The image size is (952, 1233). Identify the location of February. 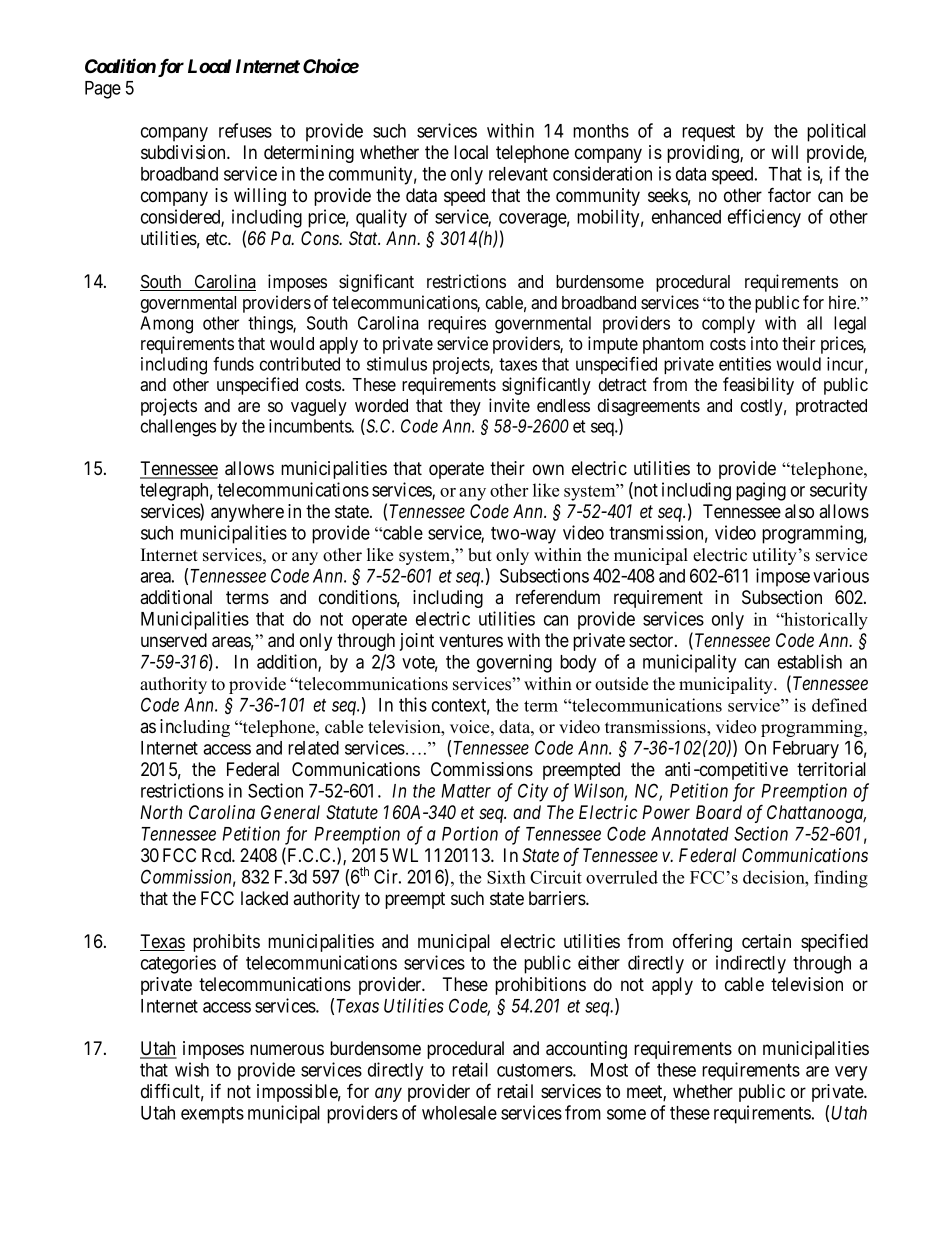
(806, 750).
